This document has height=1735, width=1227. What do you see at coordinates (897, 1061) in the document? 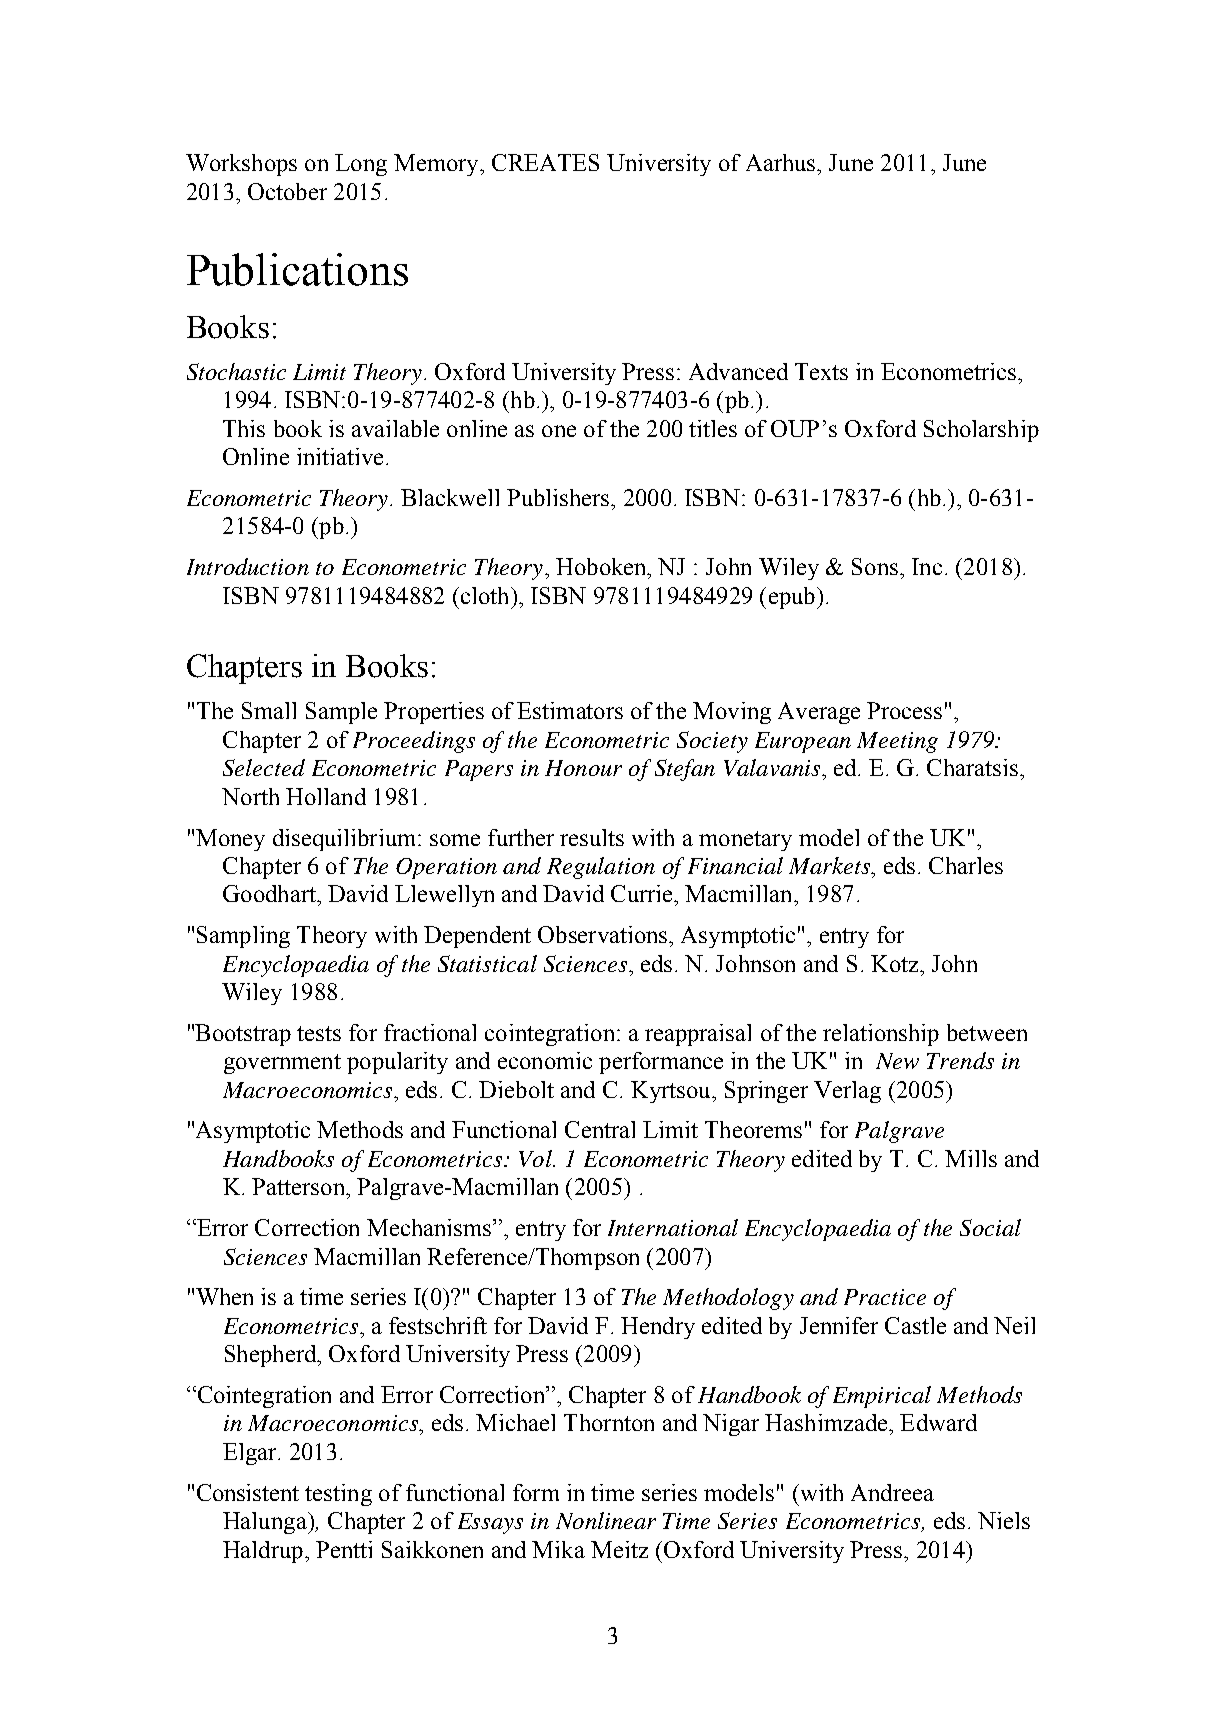
I see `New` at bounding box center [897, 1061].
